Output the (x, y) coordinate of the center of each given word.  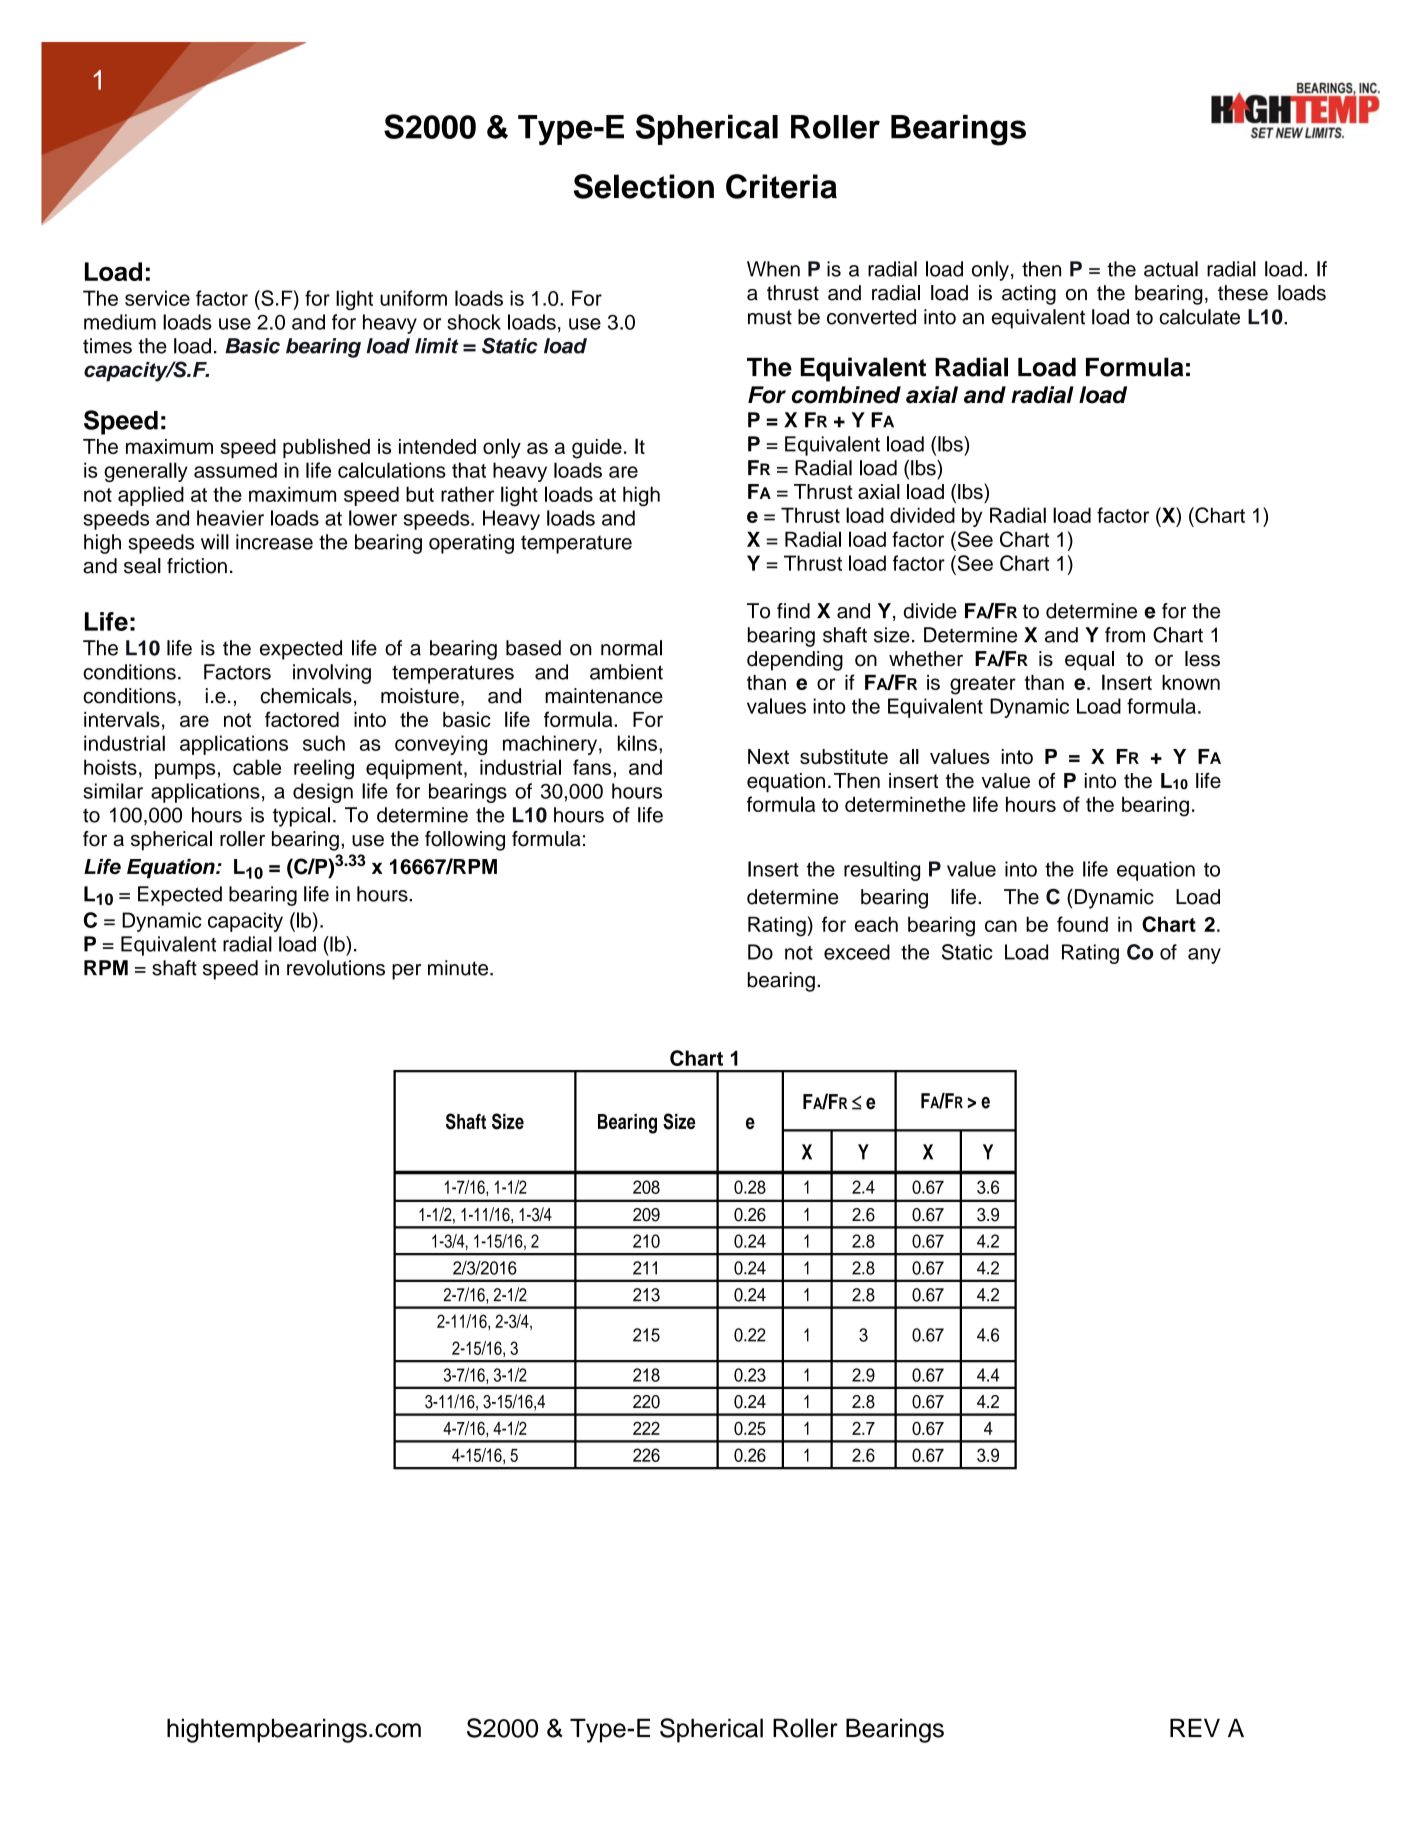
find (793, 611)
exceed (857, 952)
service (157, 298)
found (1082, 924)
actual (1171, 269)
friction (197, 566)
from (1125, 635)
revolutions (336, 968)
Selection (644, 186)
